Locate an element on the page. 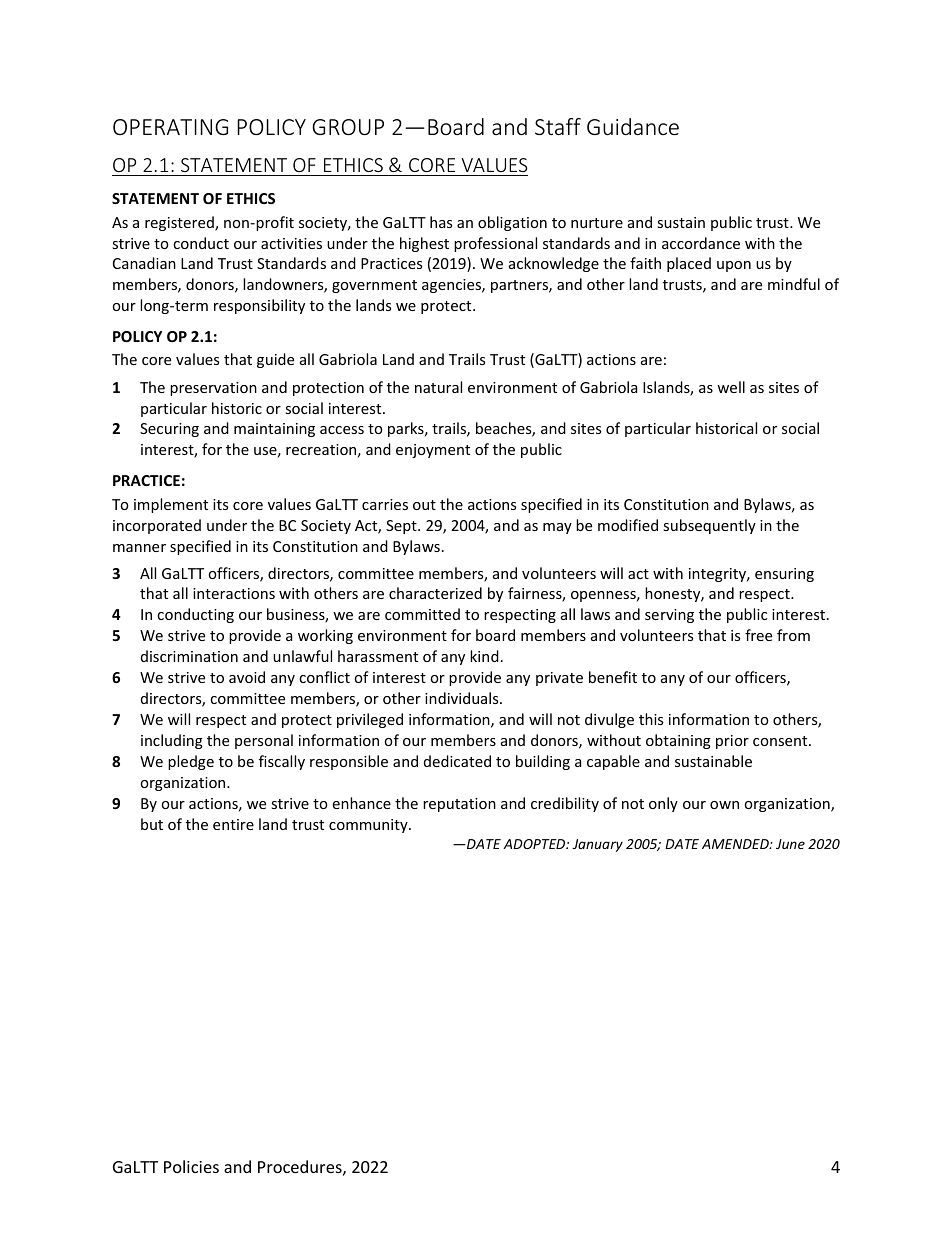 Image resolution: width=952 pixels, height=1233 pixels. characterized is located at coordinates (435, 593).
